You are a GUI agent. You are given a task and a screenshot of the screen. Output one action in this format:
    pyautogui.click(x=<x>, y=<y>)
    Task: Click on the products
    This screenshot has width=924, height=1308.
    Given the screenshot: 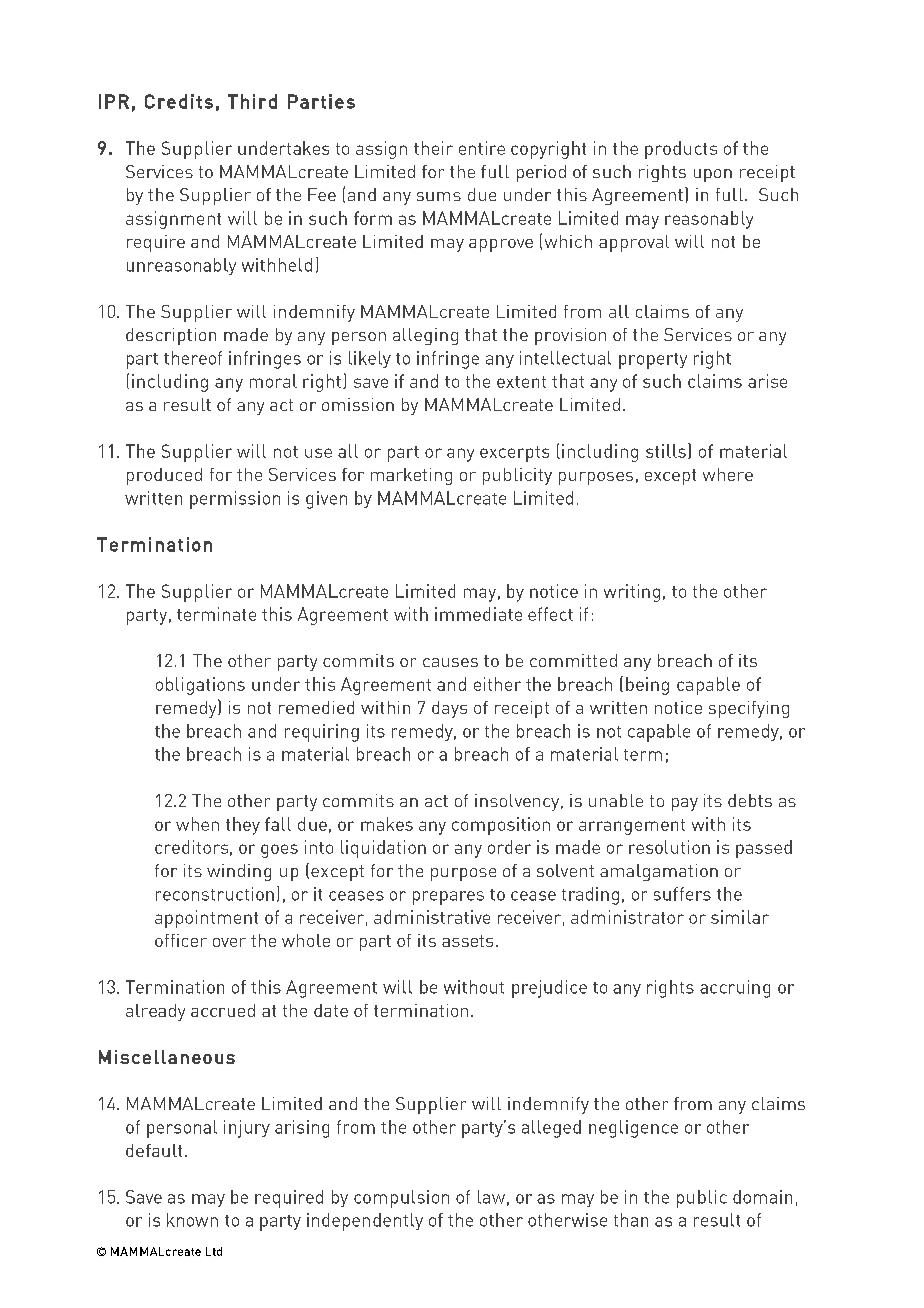 What is the action you would take?
    pyautogui.click(x=681, y=150)
